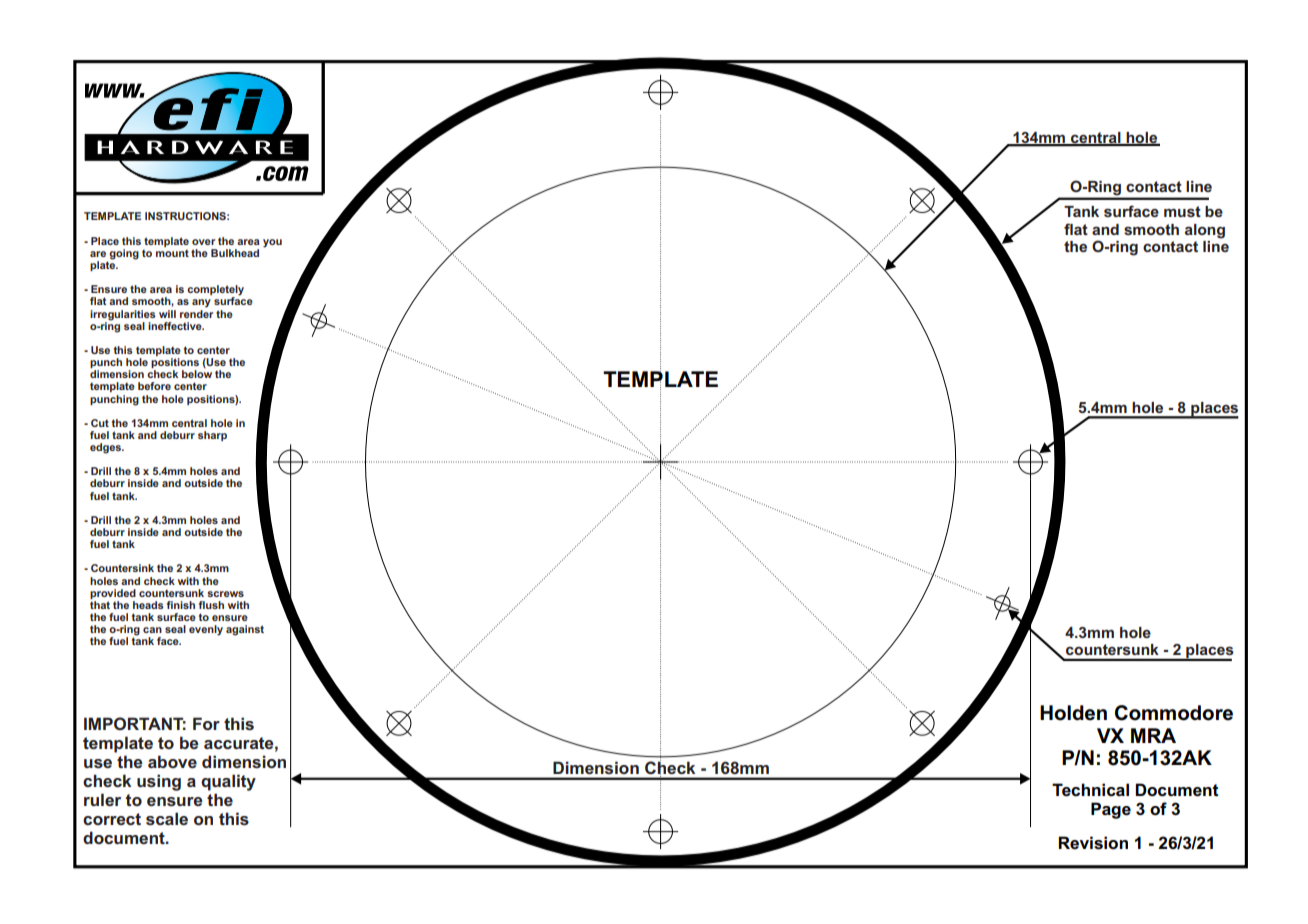 The width and height of the screenshot is (1308, 924). Describe the element at coordinates (167, 819) in the screenshot. I see `scale` at that location.
